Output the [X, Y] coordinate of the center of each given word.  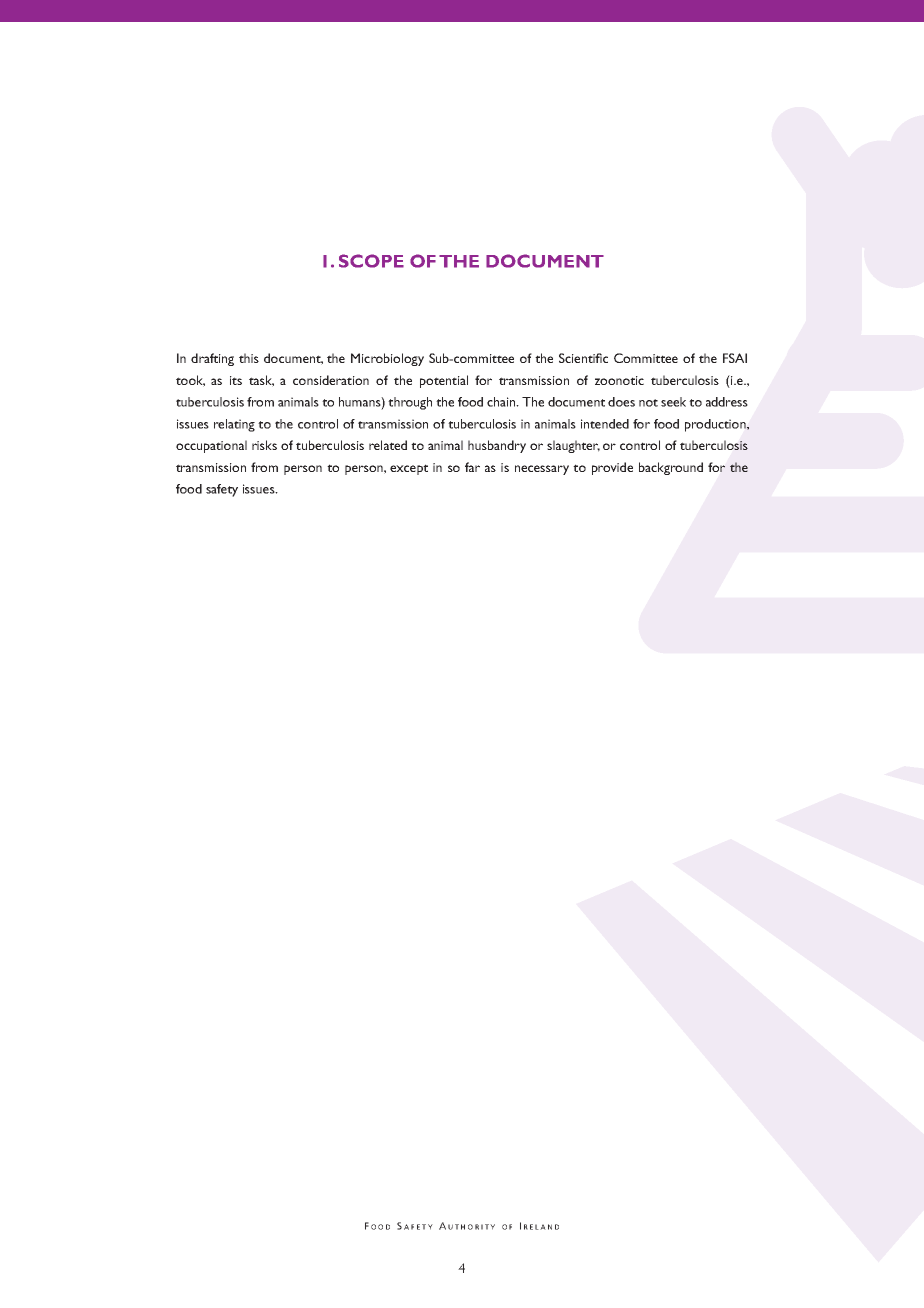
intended [605, 424]
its [236, 380]
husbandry [497, 446]
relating [234, 425]
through [410, 403]
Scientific [583, 358]
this [249, 358]
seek [673, 402]
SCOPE [371, 261]
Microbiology [387, 359]
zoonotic [619, 380]
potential [444, 381]
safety [222, 490]
